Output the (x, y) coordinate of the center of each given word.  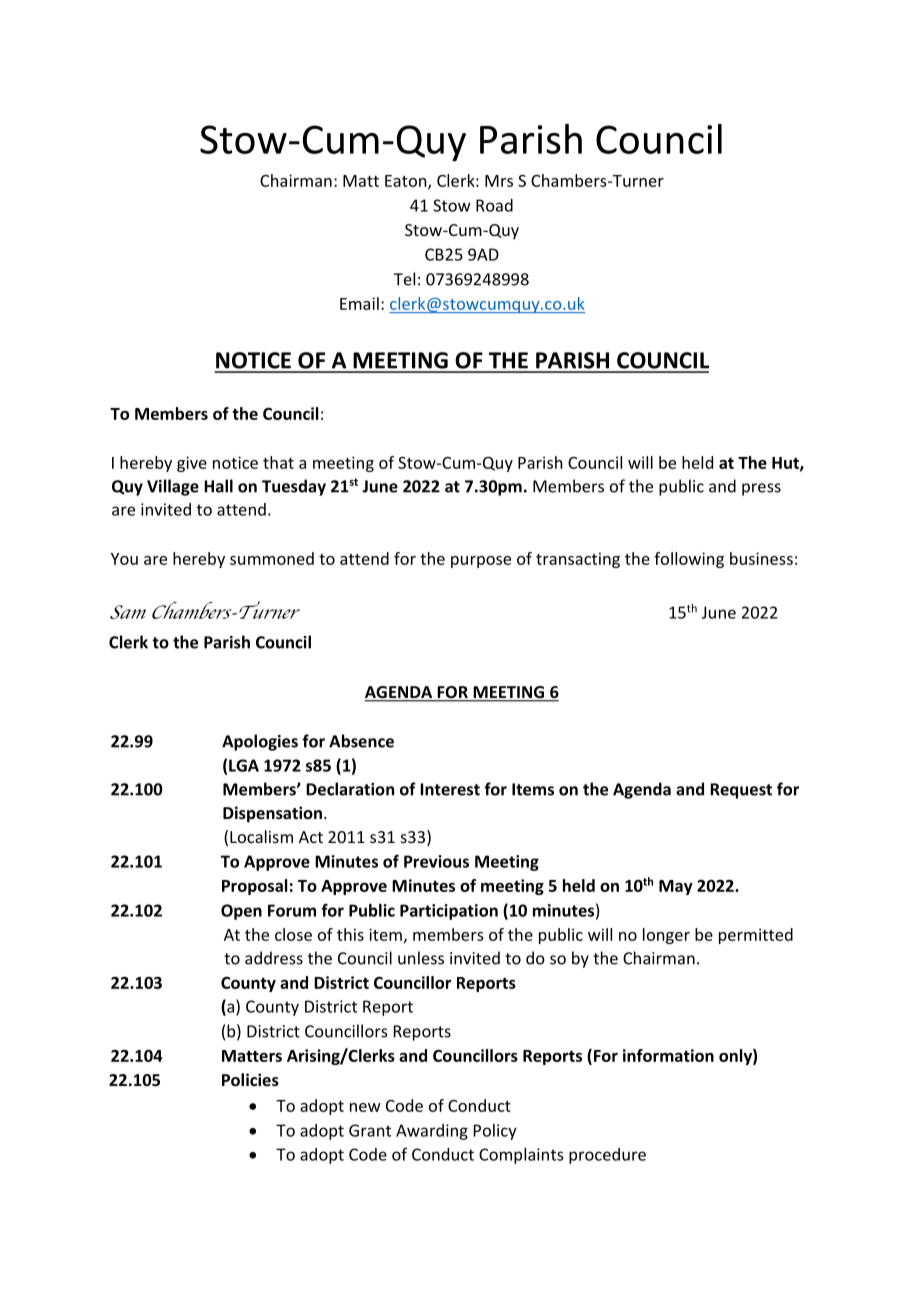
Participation (449, 912)
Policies (250, 1079)
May (676, 887)
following (689, 560)
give (192, 464)
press (761, 489)
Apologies (260, 742)
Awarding (432, 1132)
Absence (361, 741)
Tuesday (294, 487)
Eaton (407, 182)
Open (241, 912)
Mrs (499, 181)
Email (359, 303)
